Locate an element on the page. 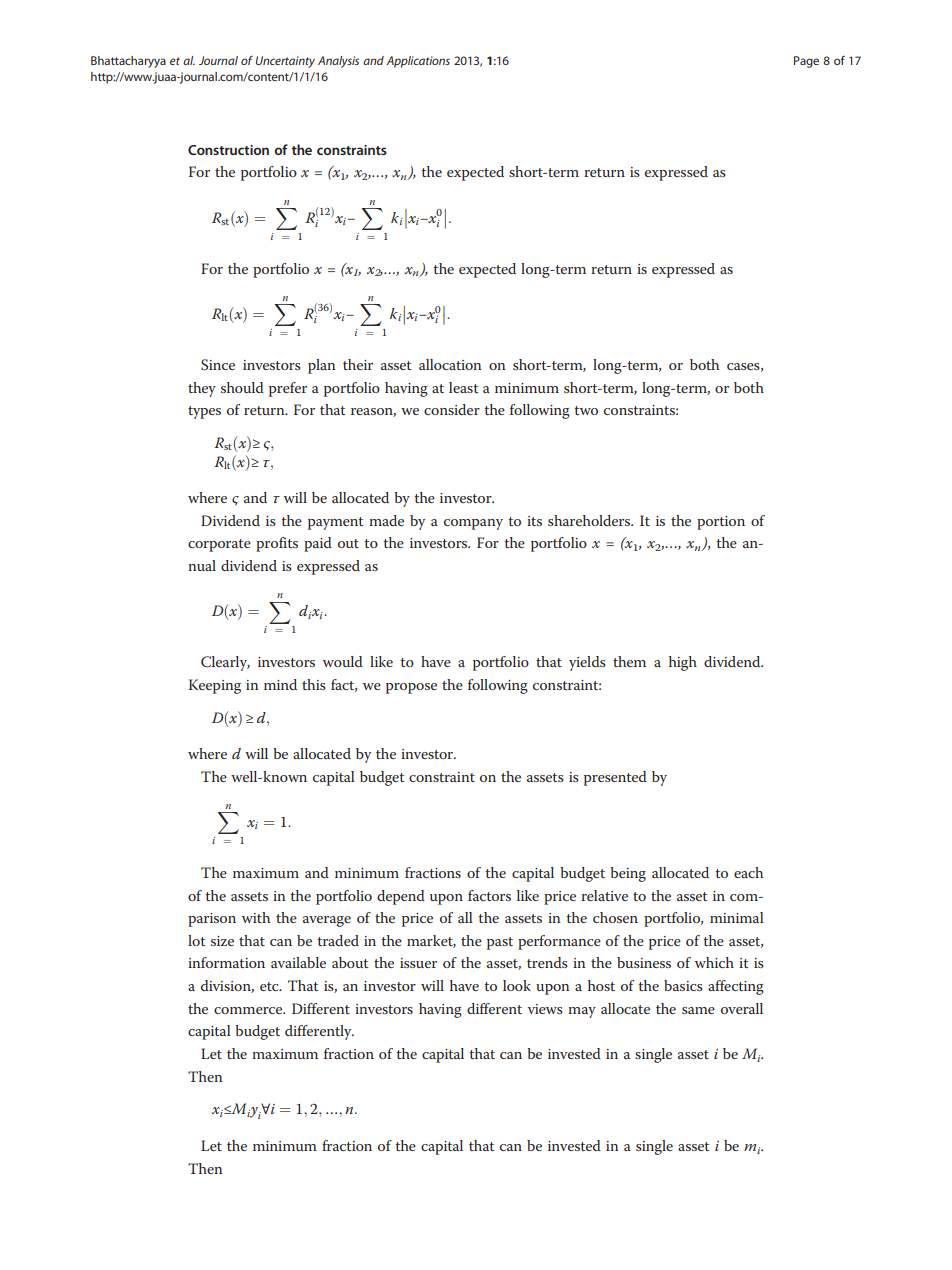  information is located at coordinates (226, 962).
